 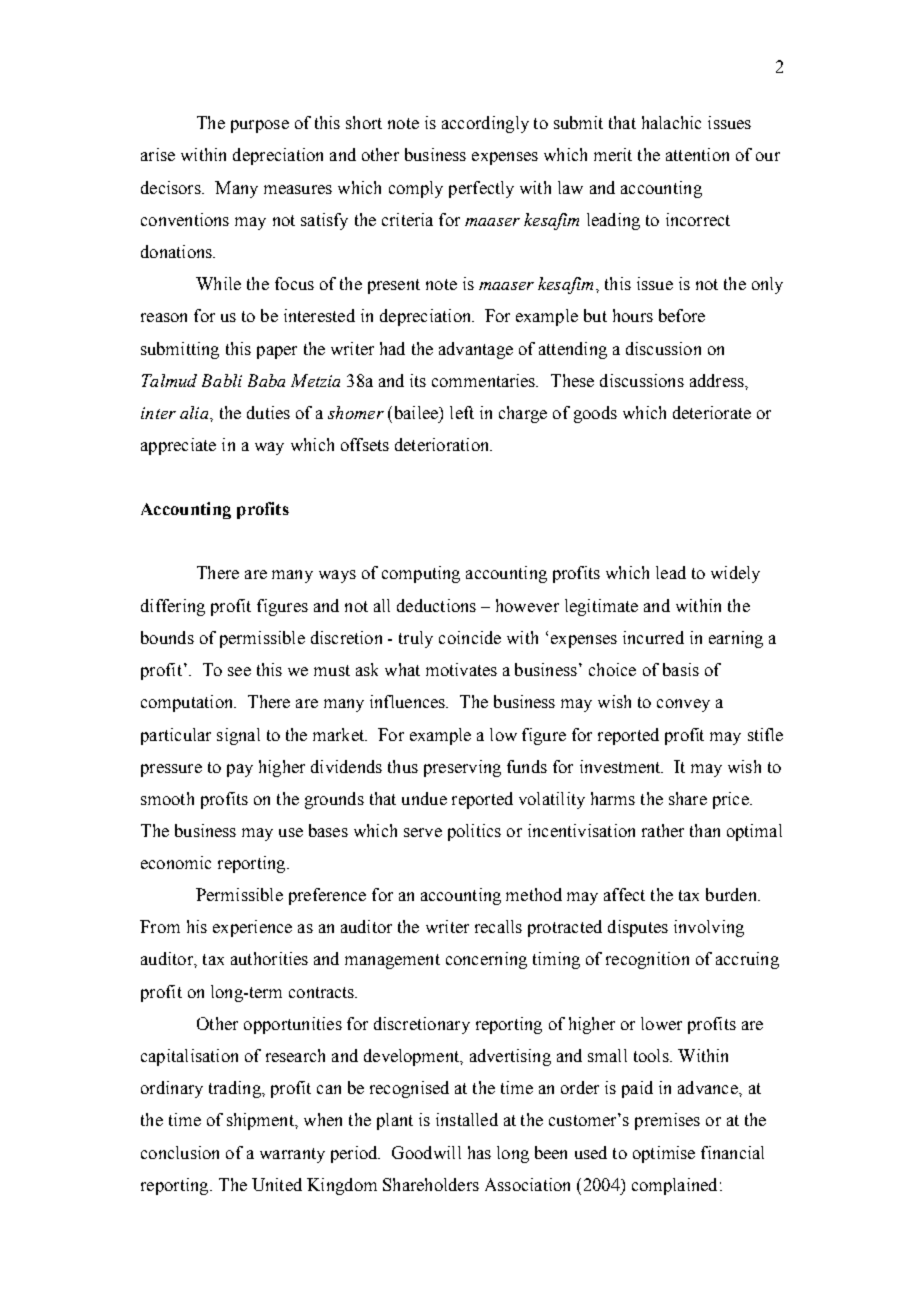 I want to click on accordingly, so click(x=485, y=124).
